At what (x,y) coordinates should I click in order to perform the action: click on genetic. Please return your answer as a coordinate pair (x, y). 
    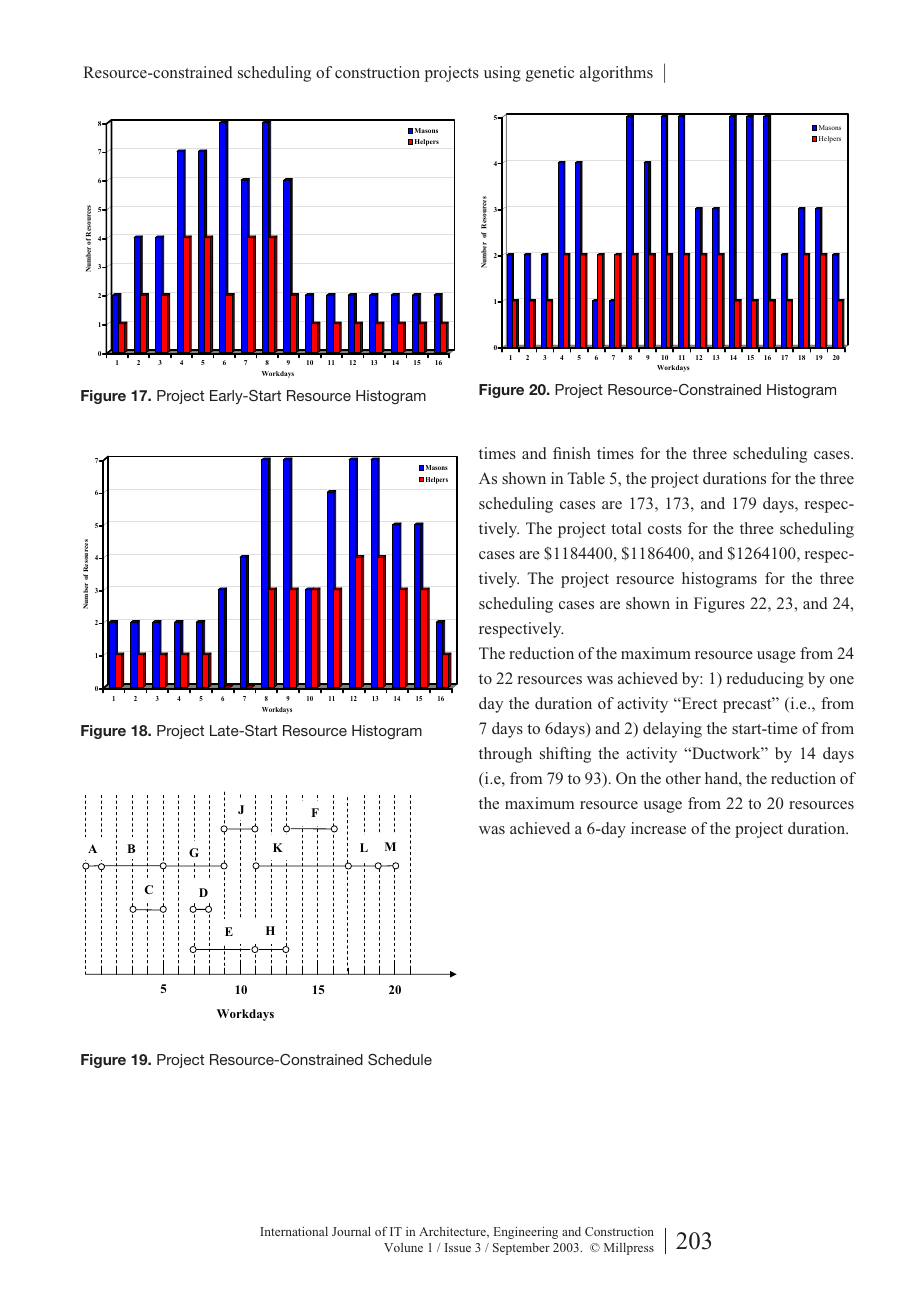
    Looking at the image, I should click on (550, 74).
